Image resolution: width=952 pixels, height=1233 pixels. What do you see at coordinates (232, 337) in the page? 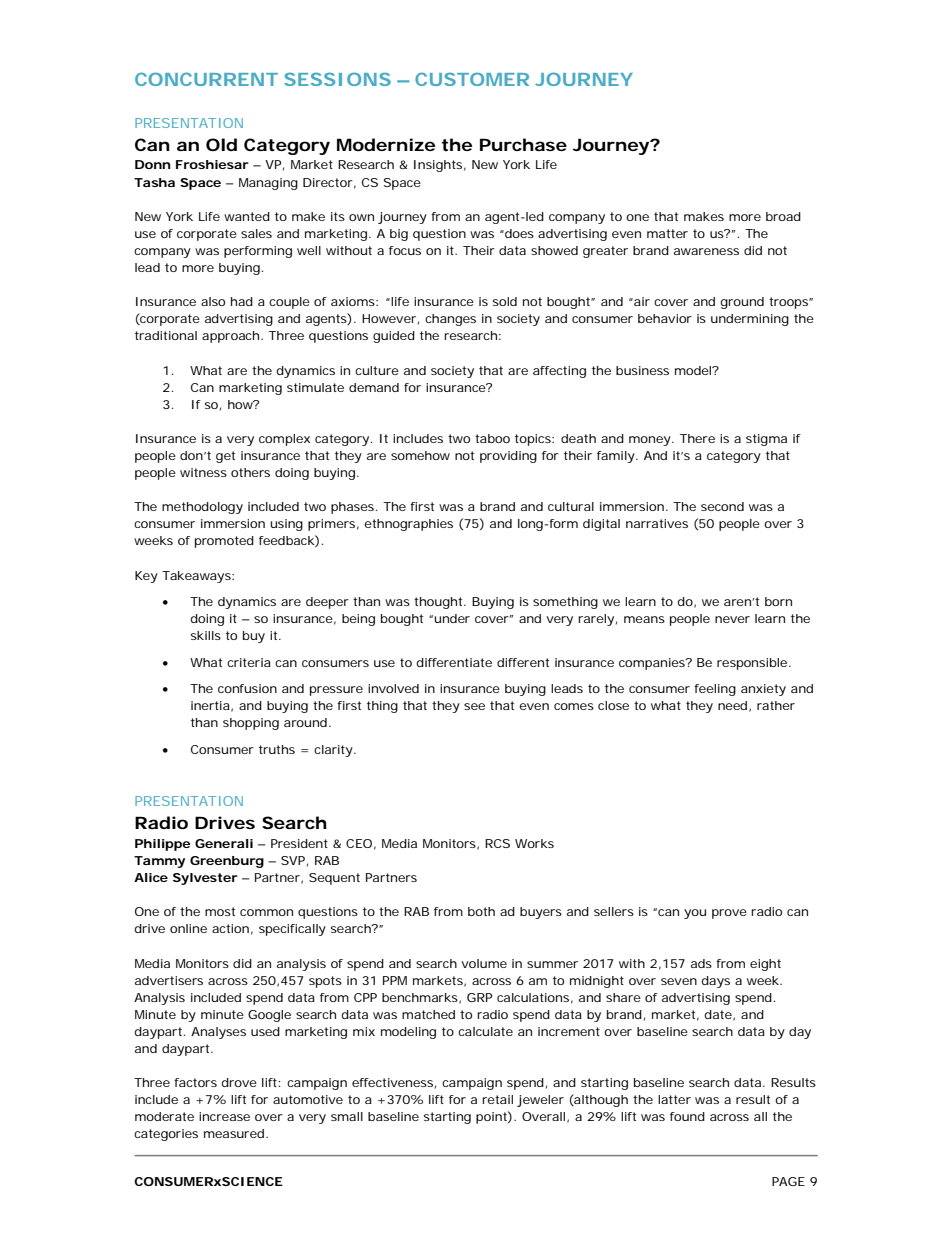
I see `approach` at bounding box center [232, 337].
